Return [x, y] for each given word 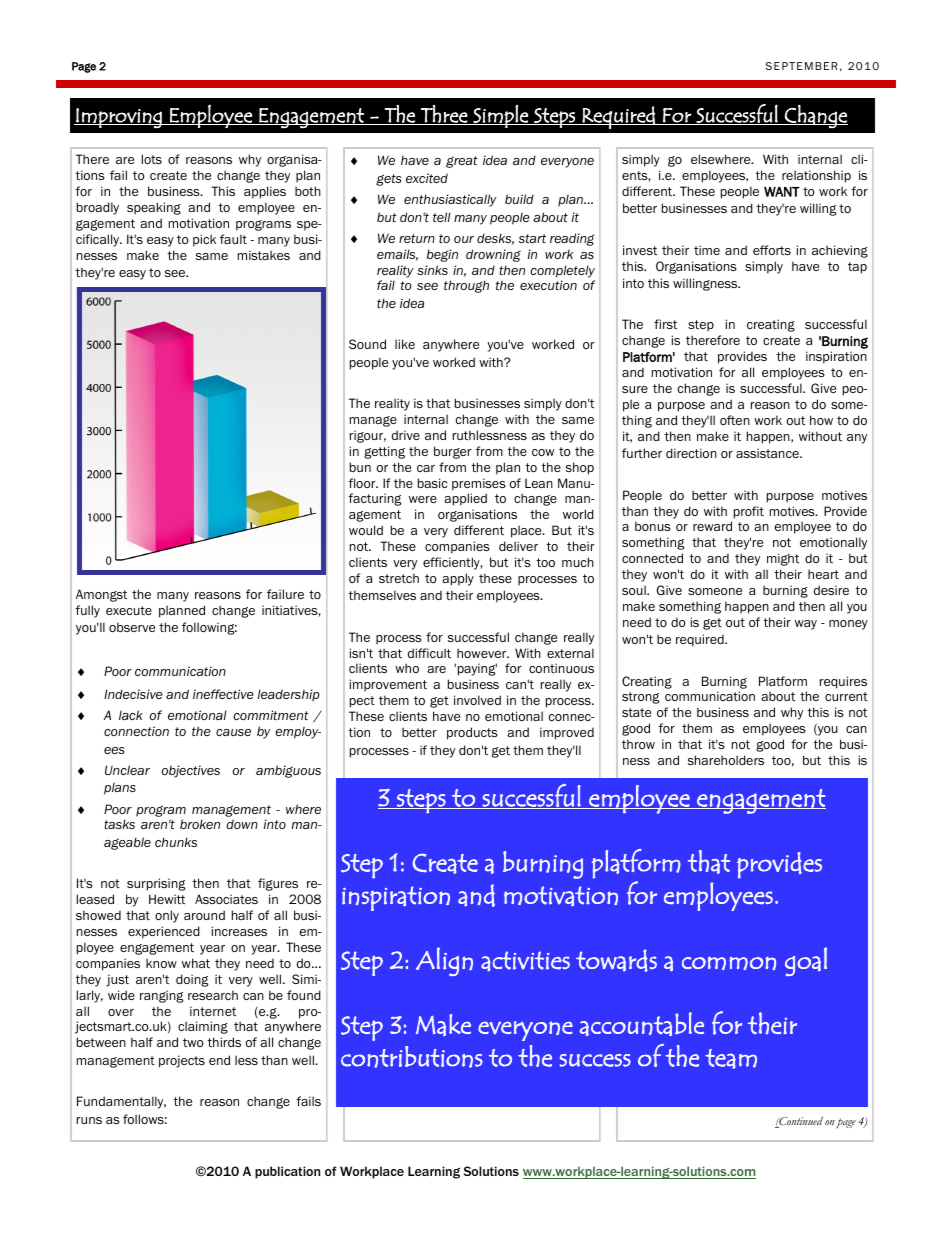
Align [444, 961]
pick [204, 240]
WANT [782, 192]
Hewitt [167, 899]
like [405, 344]
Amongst [101, 595]
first [665, 324]
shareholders [726, 760]
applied [465, 499]
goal [806, 961]
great [462, 162]
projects [182, 1061]
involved [477, 700]
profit [749, 512]
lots [152, 159]
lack [131, 715]
